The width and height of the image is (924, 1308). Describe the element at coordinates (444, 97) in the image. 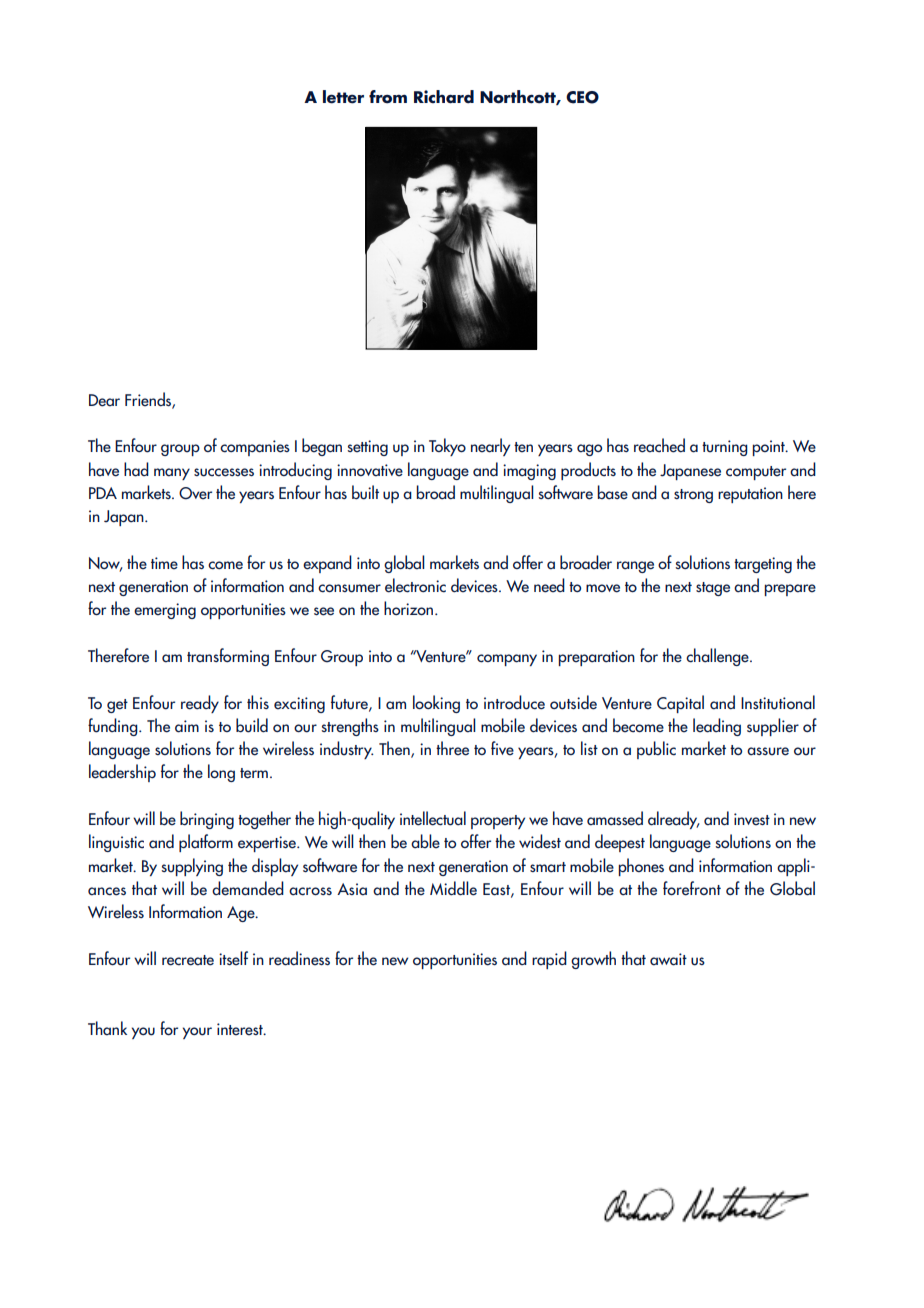

I see `Richard` at that location.
